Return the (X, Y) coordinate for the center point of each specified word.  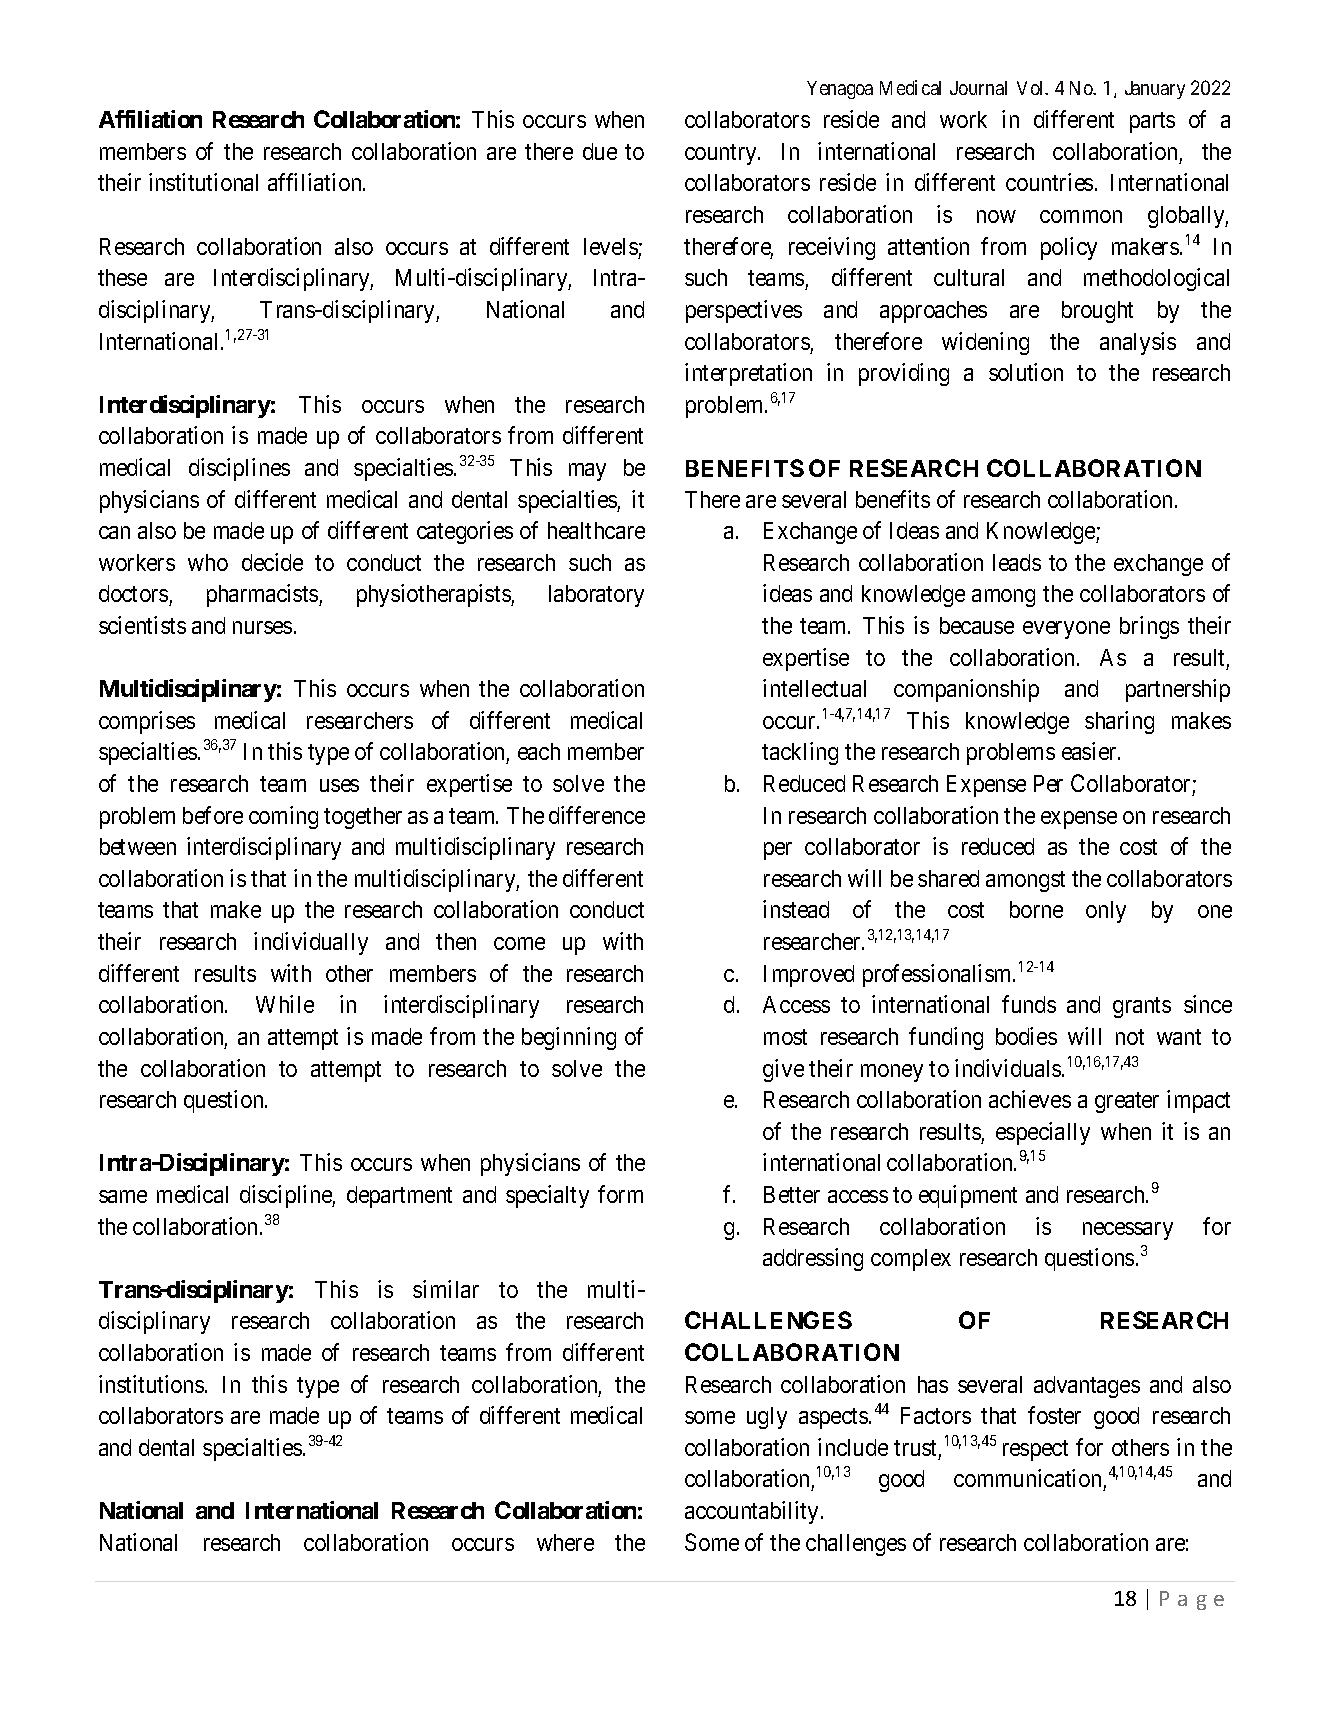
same (123, 1196)
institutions (151, 1384)
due (600, 151)
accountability (753, 1512)
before (213, 815)
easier (1090, 751)
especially (1043, 1133)
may (587, 472)
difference (597, 815)
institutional (203, 182)
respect (1035, 1450)
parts (1152, 122)
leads (1017, 562)
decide (272, 562)
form (620, 1194)
